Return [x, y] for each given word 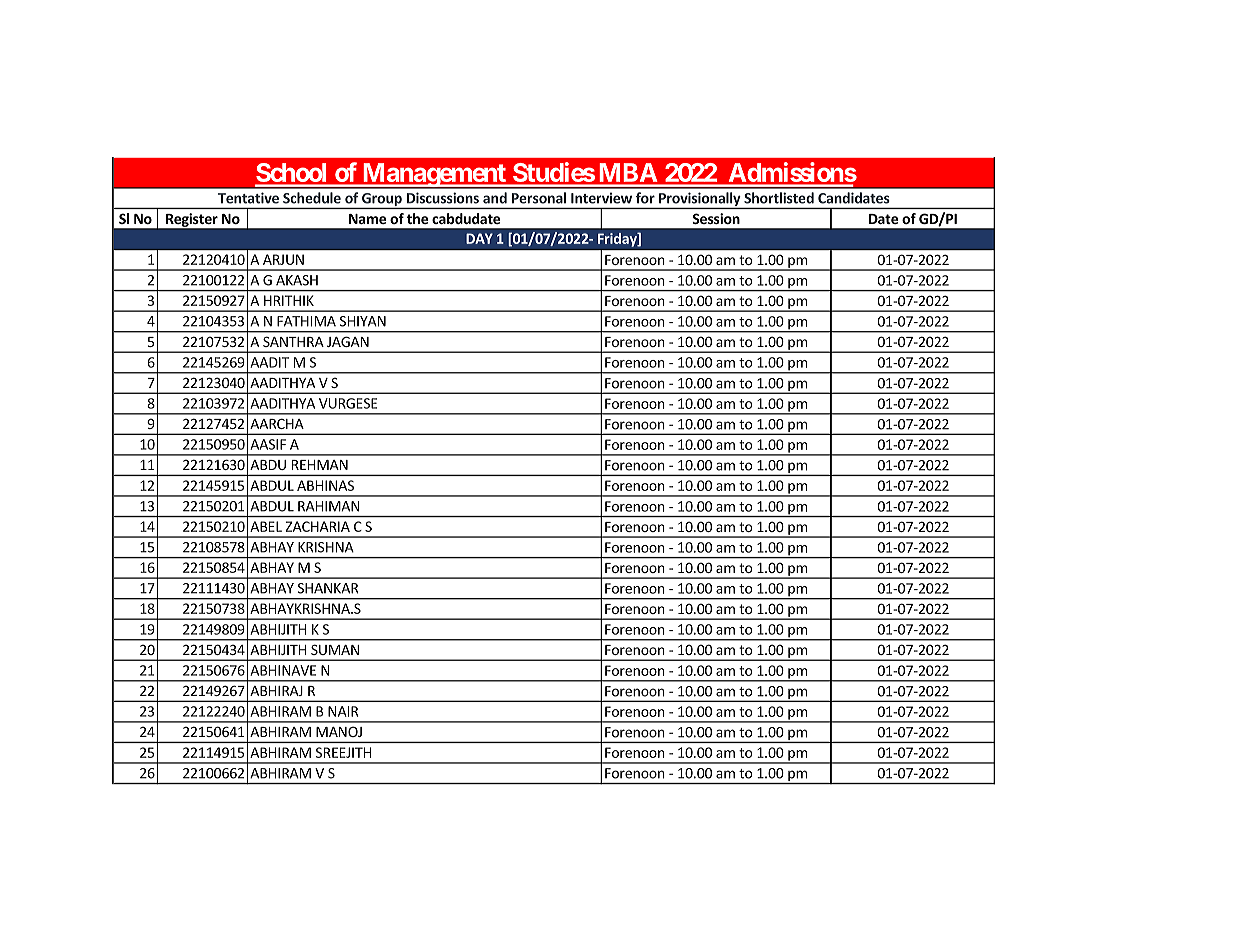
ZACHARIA [318, 526]
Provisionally [700, 200]
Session [716, 218]
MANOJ [339, 731]
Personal [539, 198]
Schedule [312, 198]
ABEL [266, 526]
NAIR [343, 711]
